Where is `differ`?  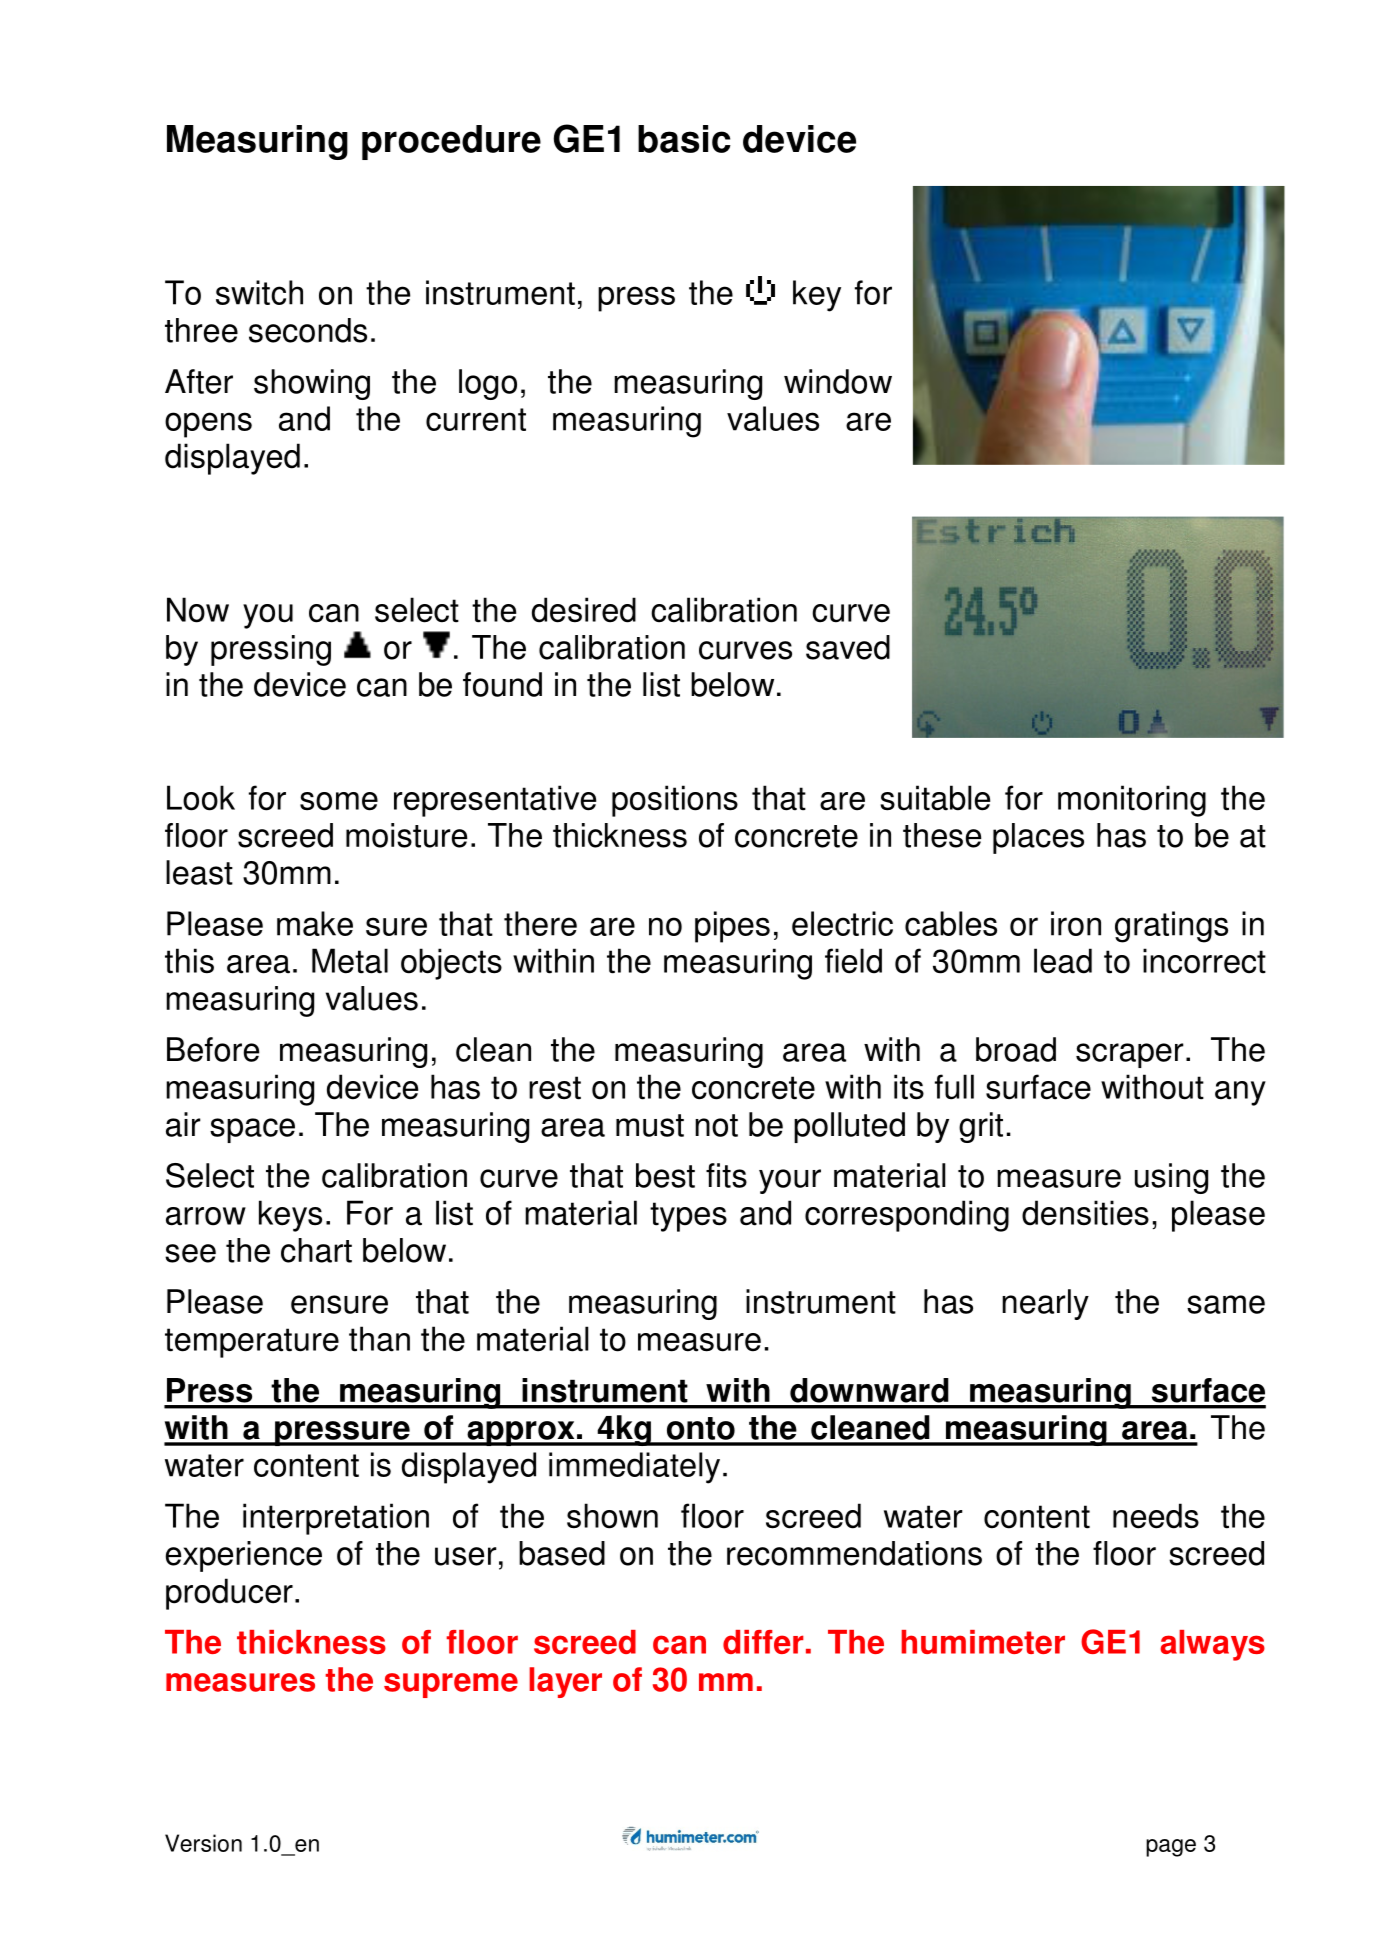 differ is located at coordinates (763, 1642).
